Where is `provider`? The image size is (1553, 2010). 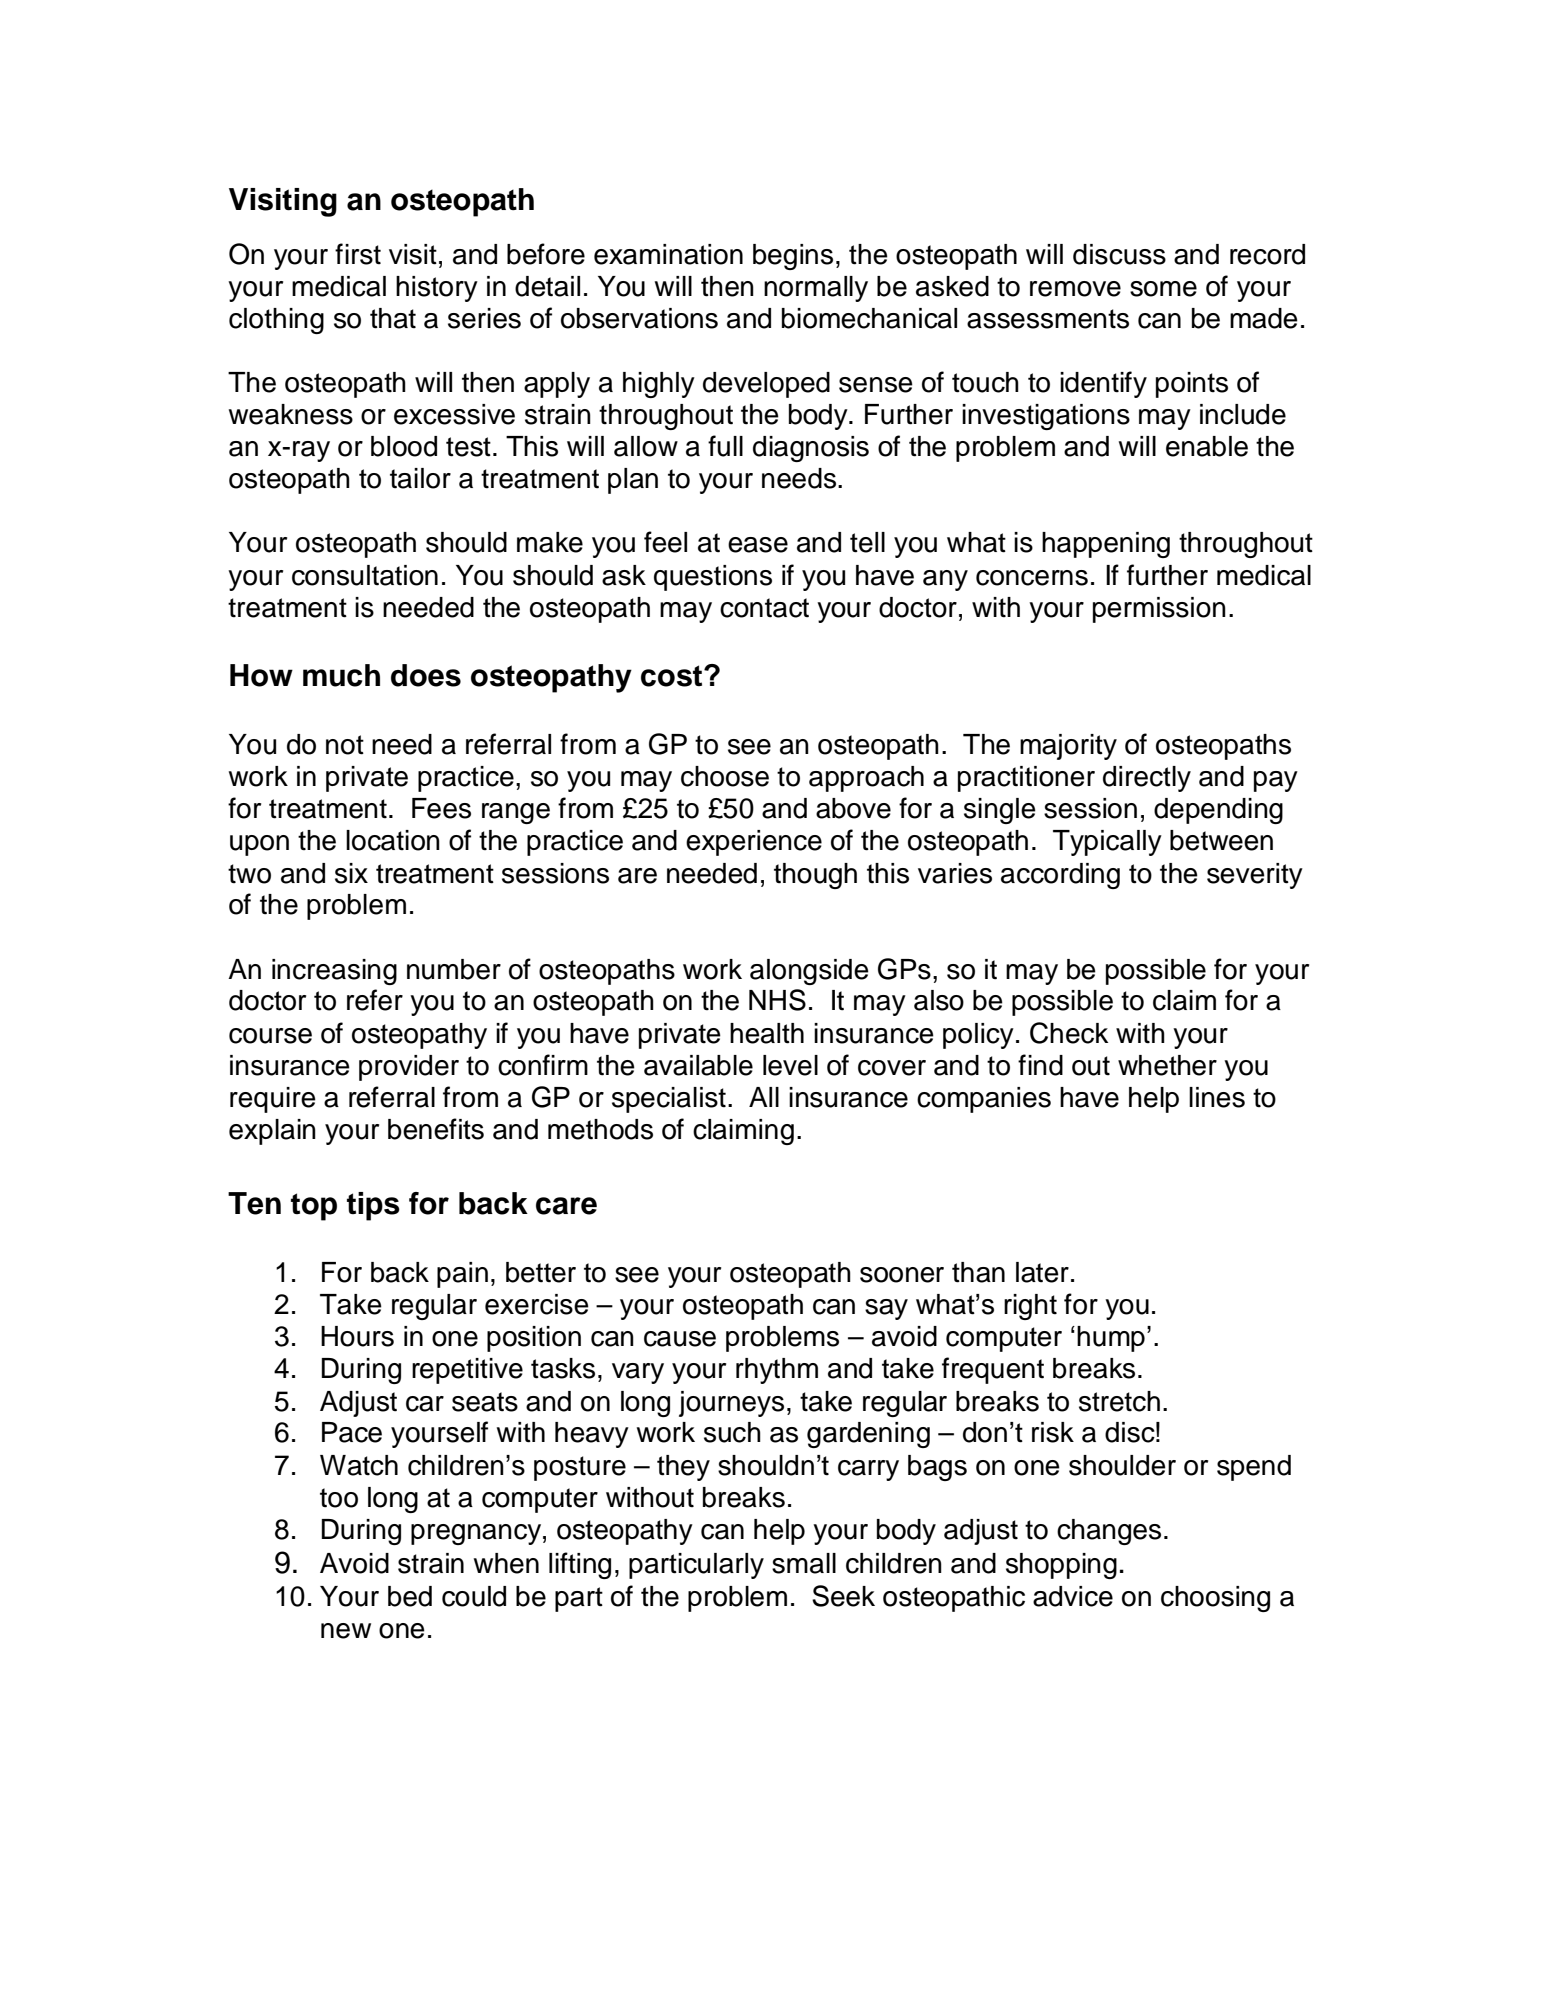
provider is located at coordinates (409, 1068).
